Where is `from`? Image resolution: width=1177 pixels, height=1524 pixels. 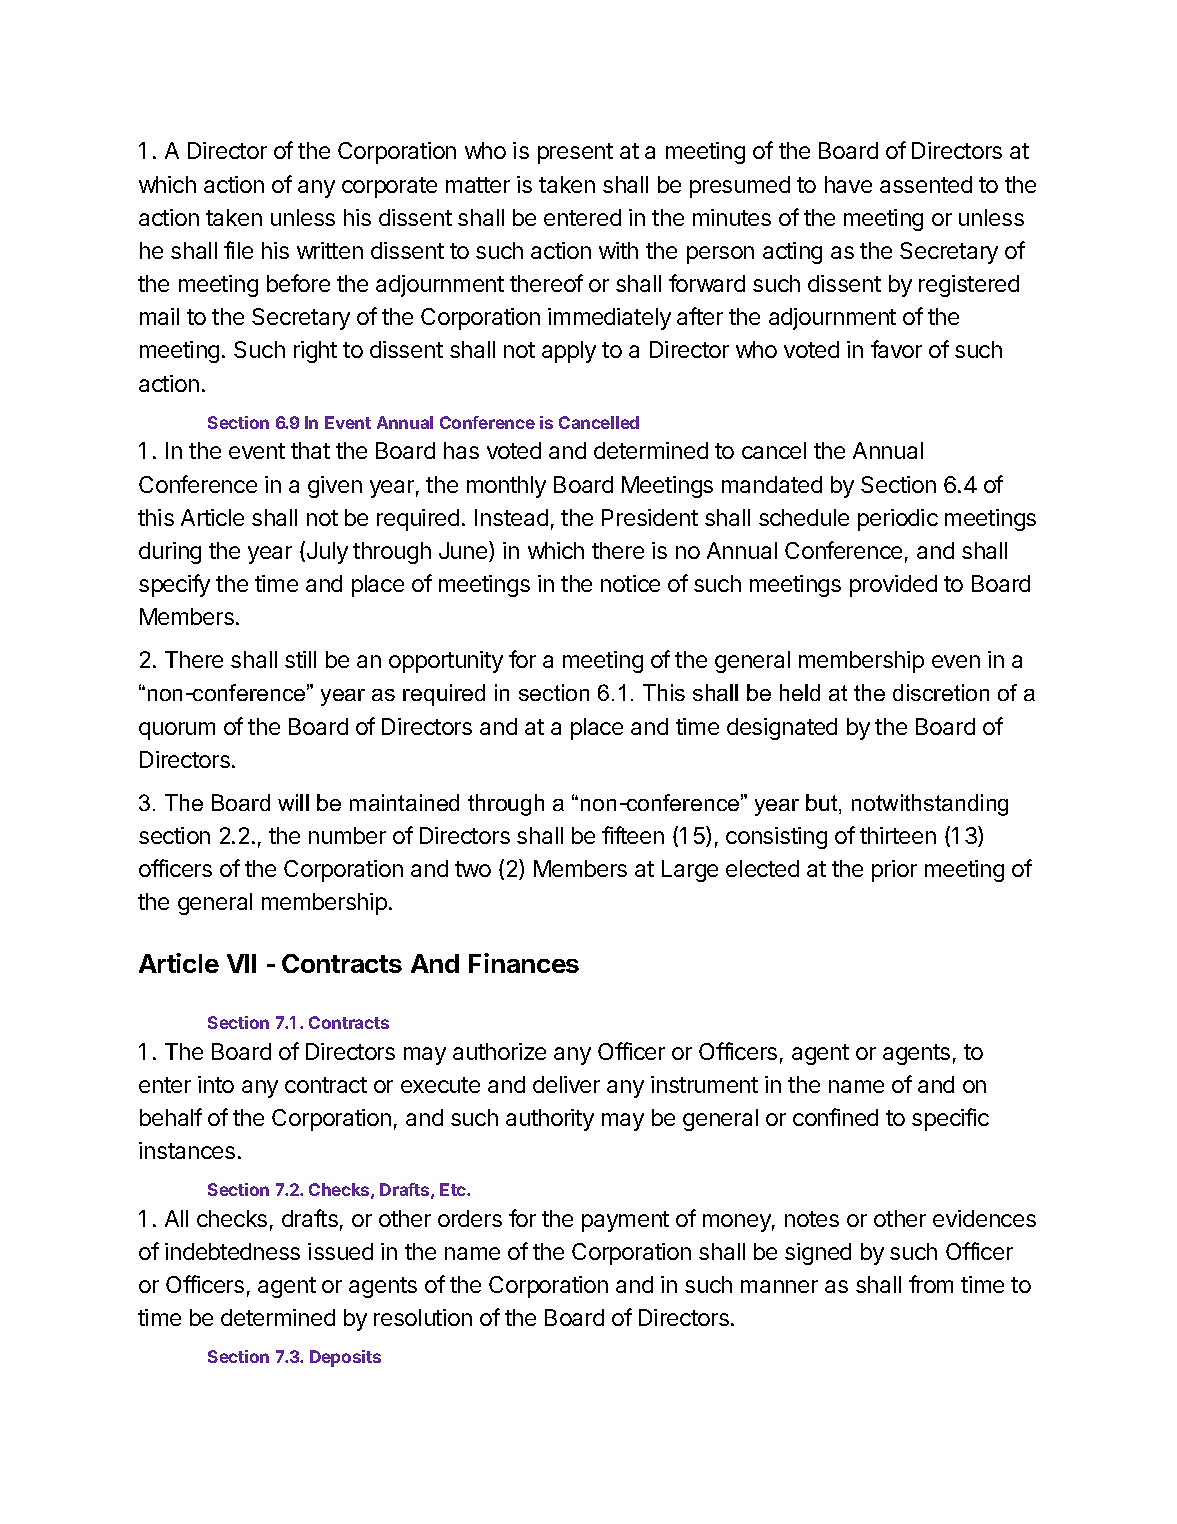
from is located at coordinates (931, 1284).
